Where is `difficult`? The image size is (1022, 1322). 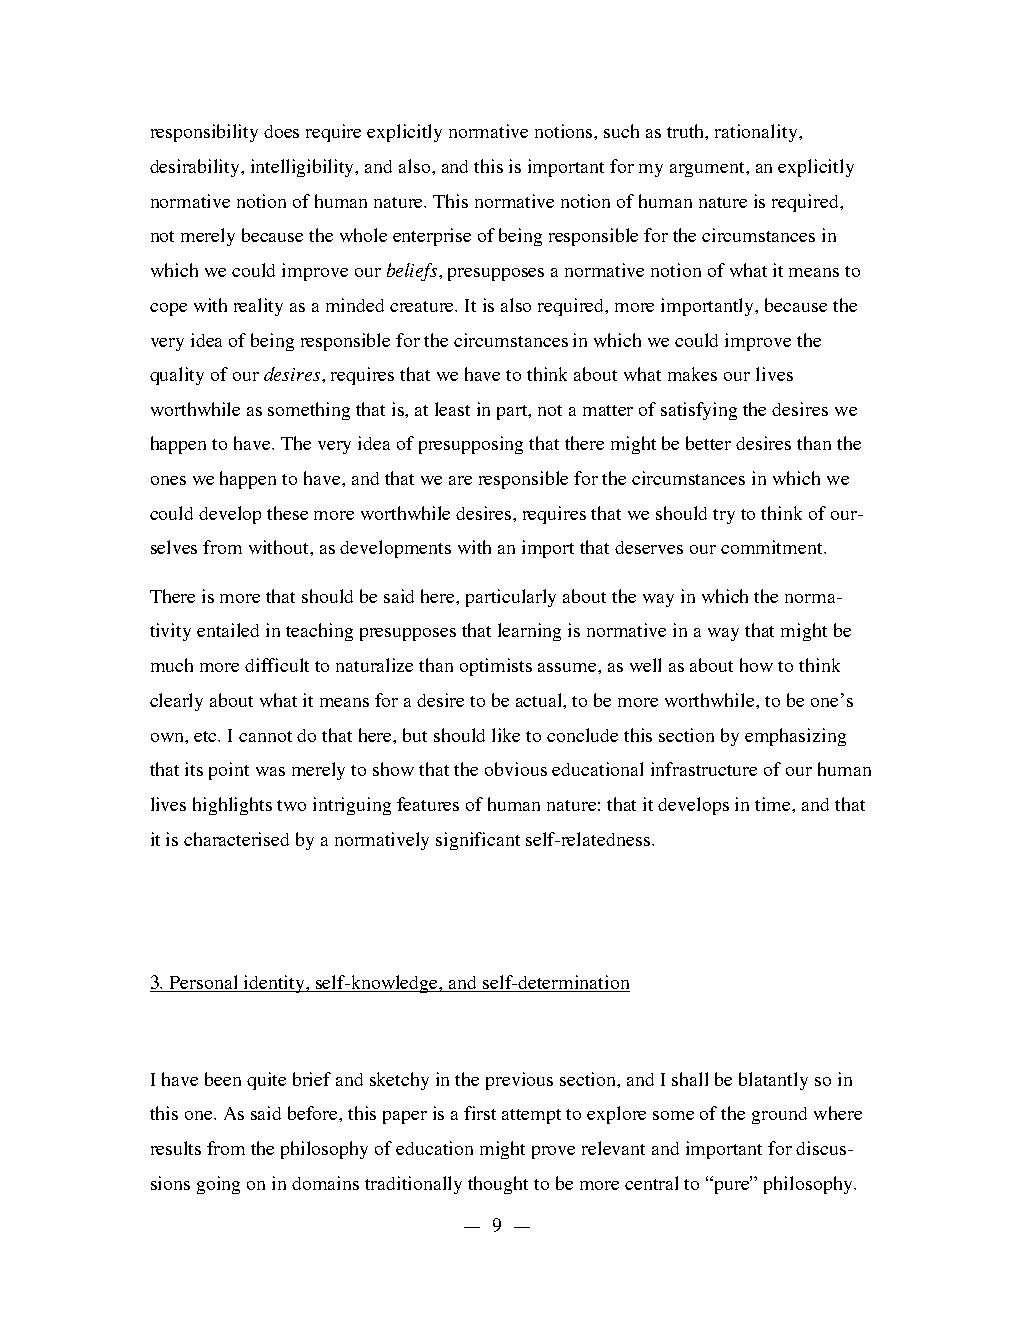 difficult is located at coordinates (277, 665).
